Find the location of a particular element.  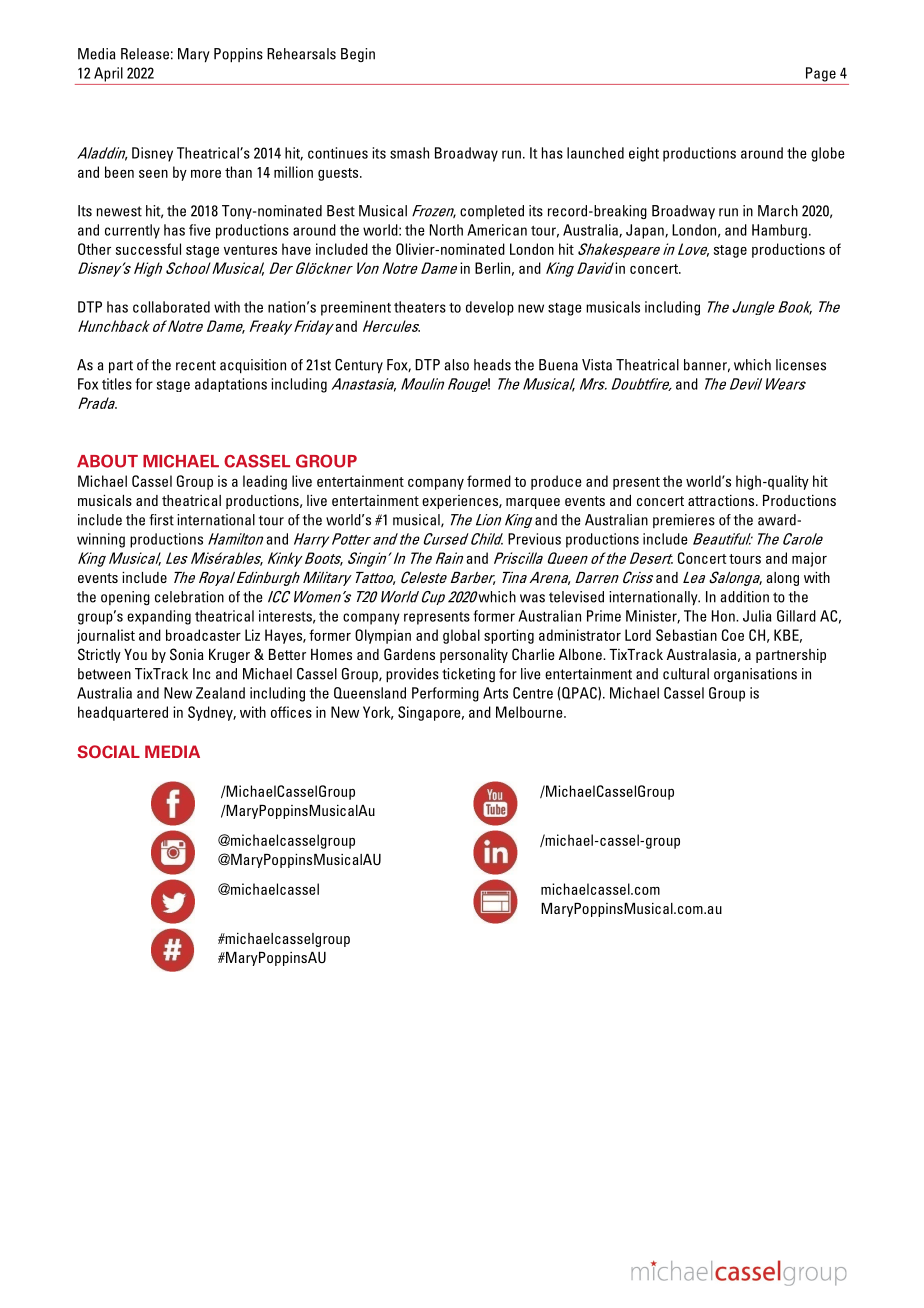

adaptations is located at coordinates (231, 385).
